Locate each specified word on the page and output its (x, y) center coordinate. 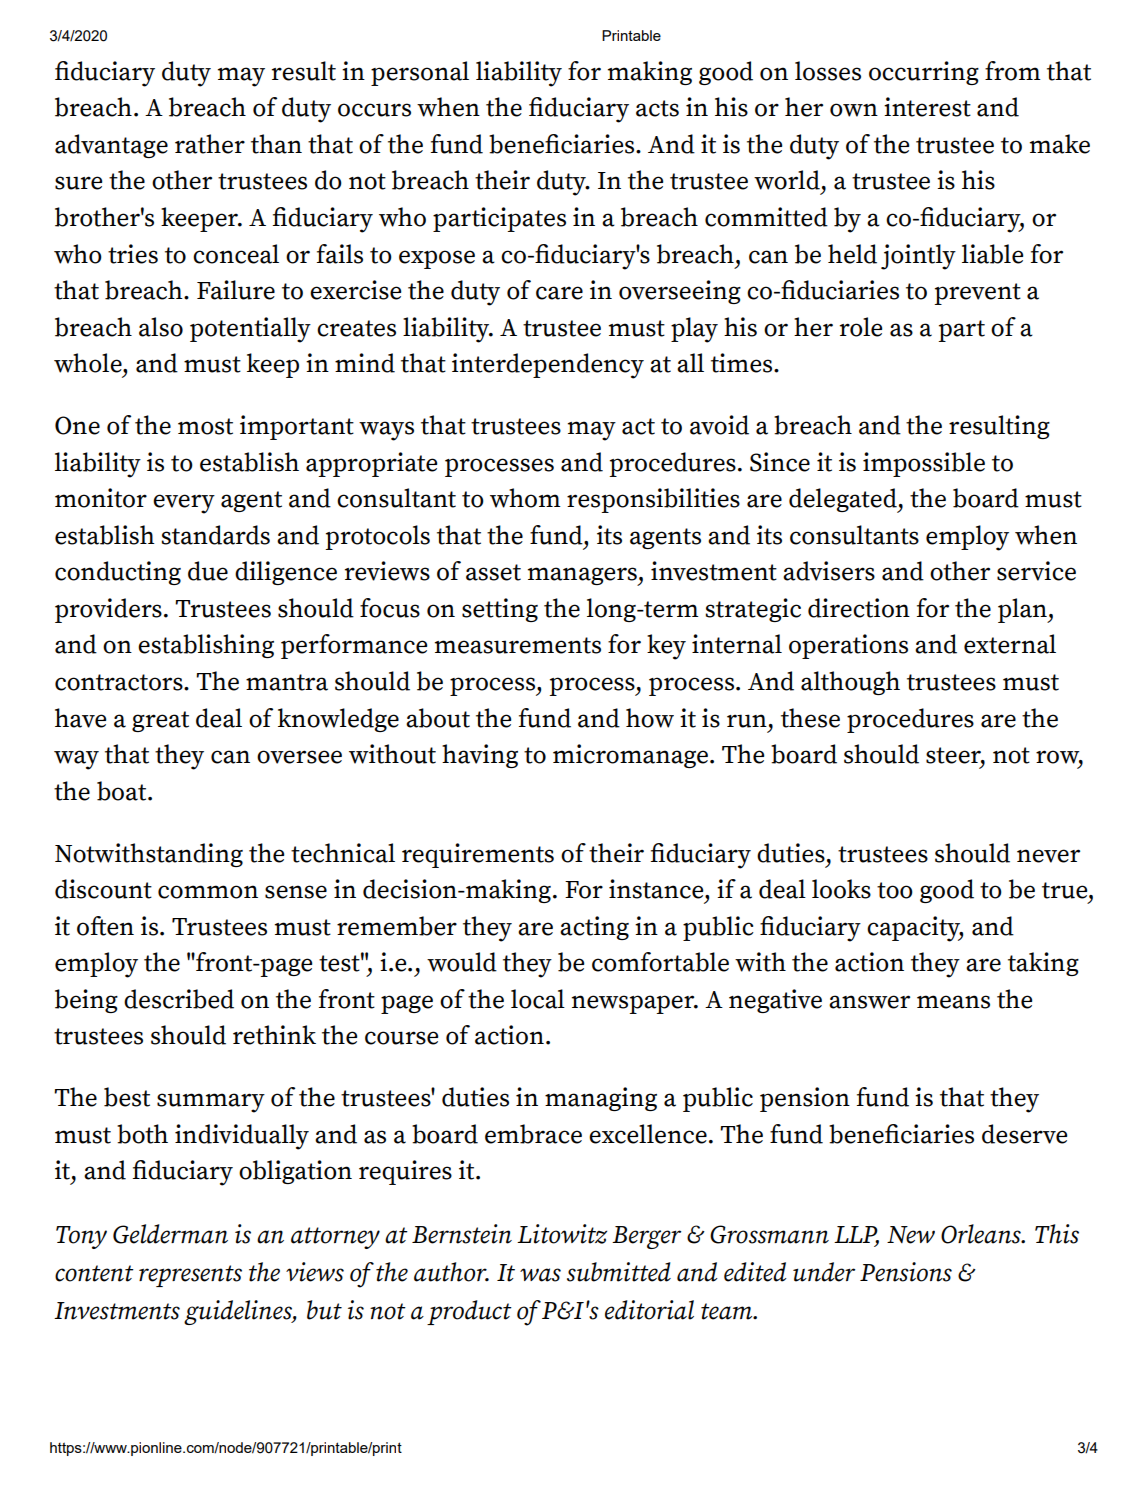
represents (190, 1276)
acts (657, 108)
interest (927, 107)
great (160, 721)
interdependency (548, 366)
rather (210, 144)
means (953, 1002)
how (650, 718)
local (538, 999)
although (850, 683)
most (205, 426)
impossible (924, 464)
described (179, 999)
